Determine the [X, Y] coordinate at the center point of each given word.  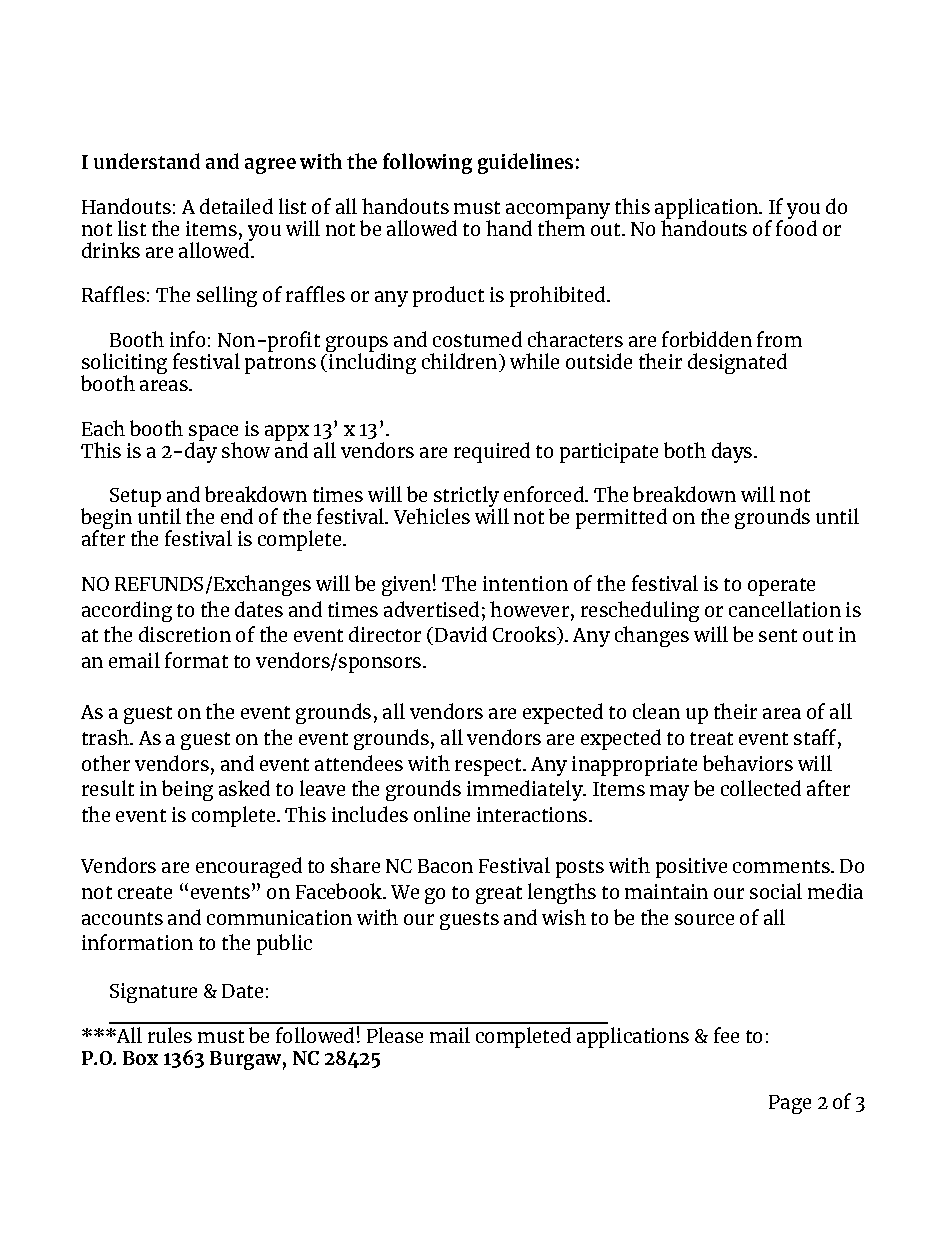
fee [726, 1035]
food [796, 227]
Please [395, 1035]
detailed [236, 206]
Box [140, 1058]
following [427, 163]
